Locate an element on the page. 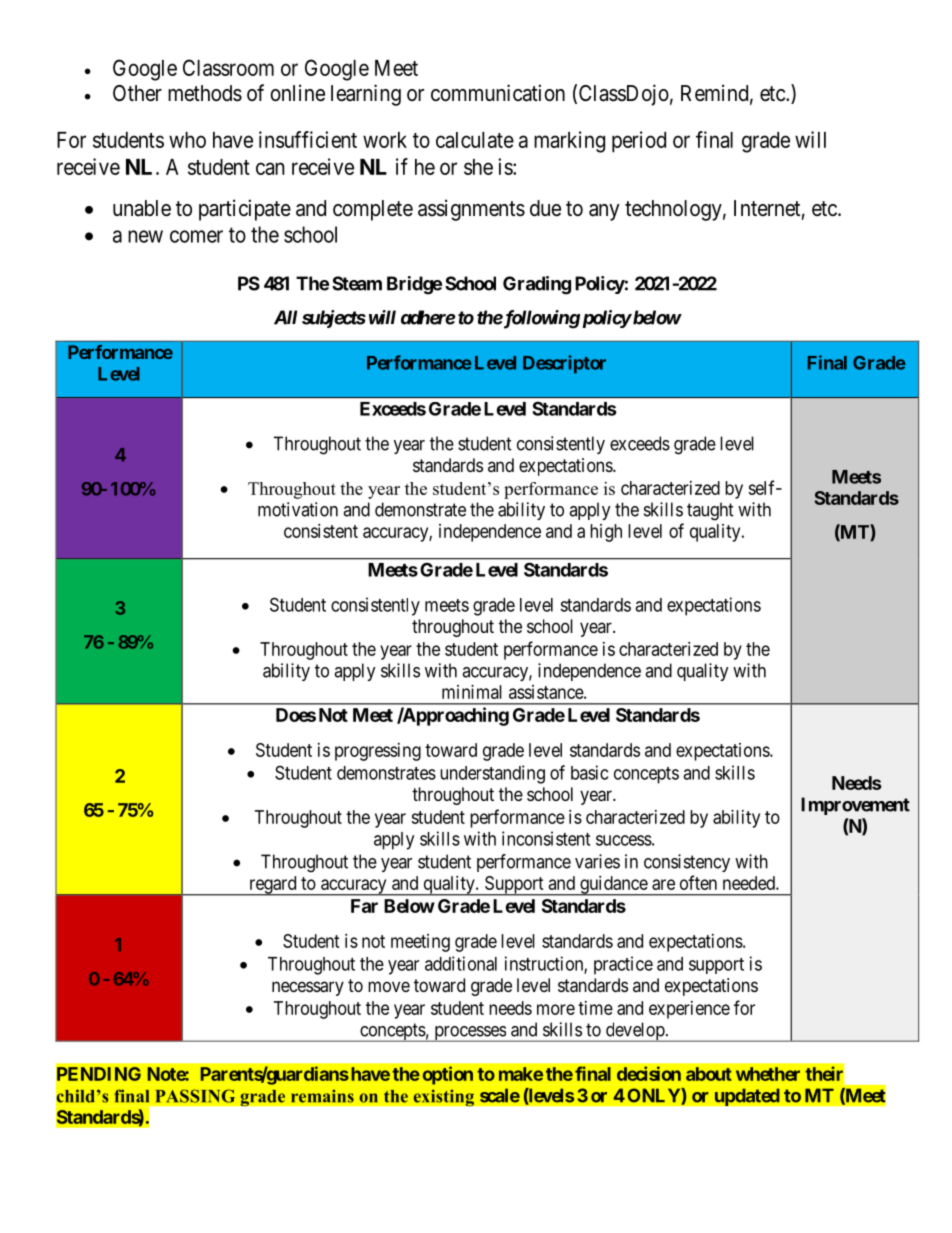 The image size is (952, 1233). communication is located at coordinates (498, 93).
